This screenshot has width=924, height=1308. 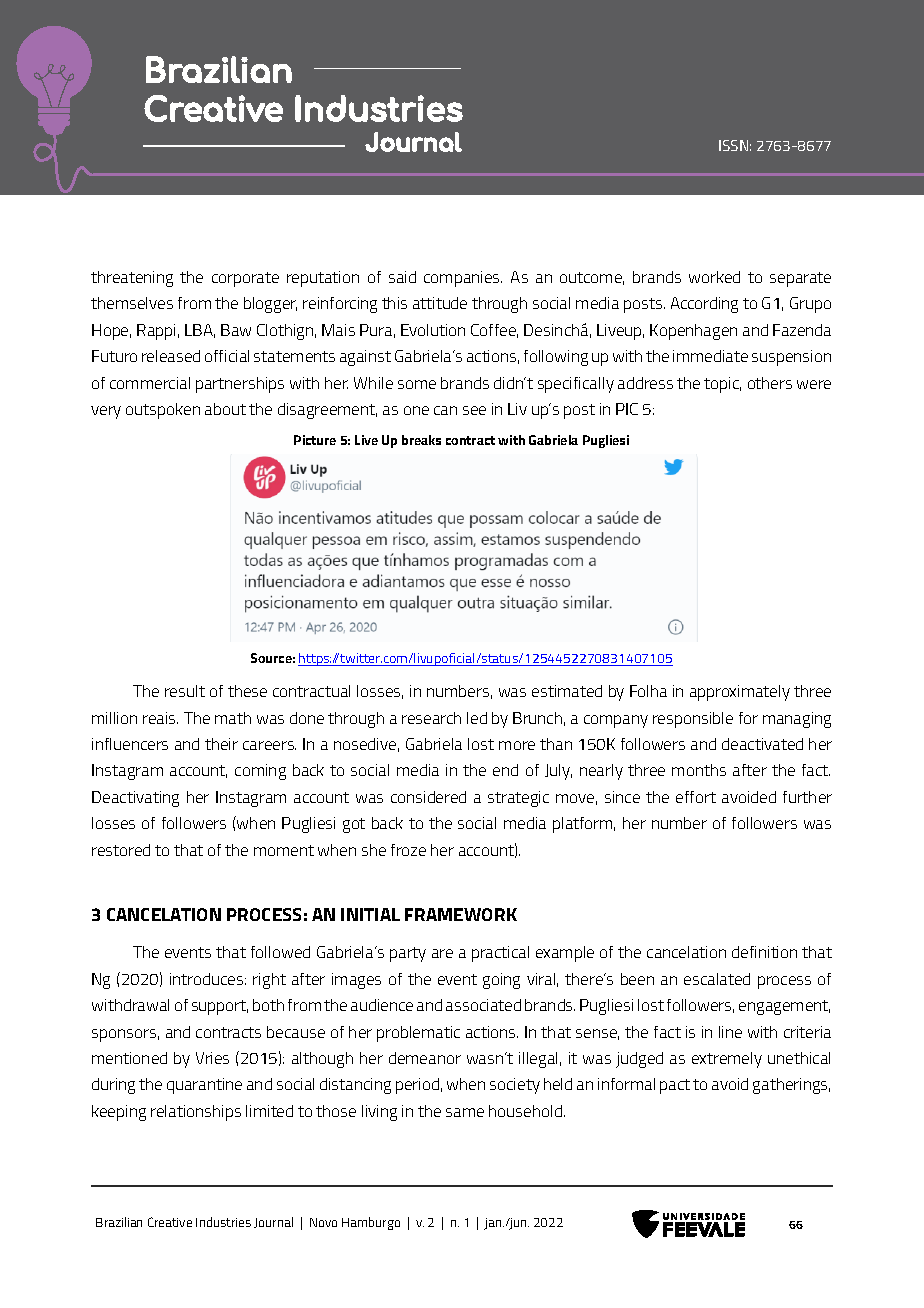 I want to click on estimated, so click(x=567, y=691).
